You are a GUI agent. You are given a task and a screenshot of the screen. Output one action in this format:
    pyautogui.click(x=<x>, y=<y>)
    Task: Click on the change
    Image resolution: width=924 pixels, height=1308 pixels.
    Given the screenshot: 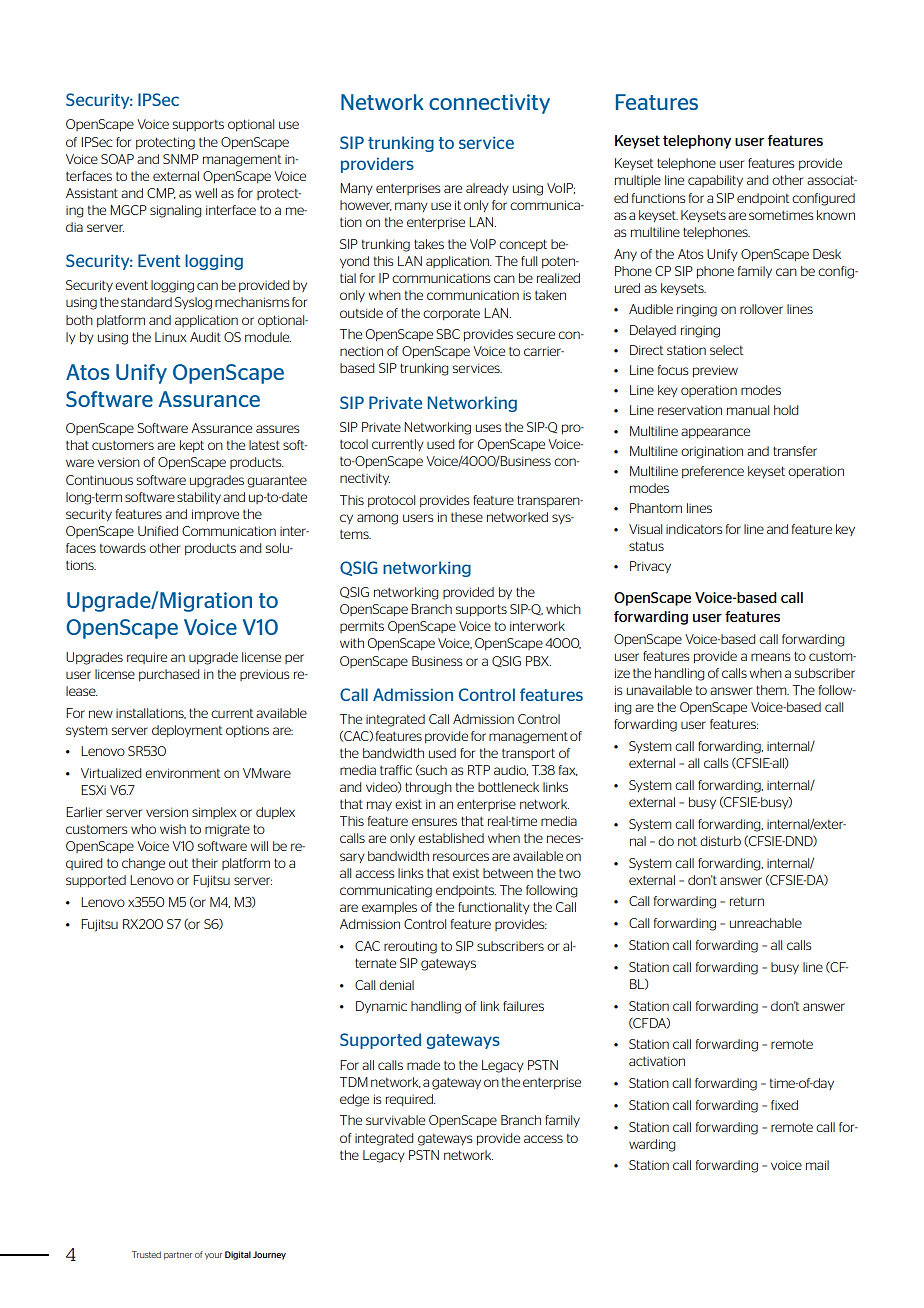 What is the action you would take?
    pyautogui.click(x=143, y=864)
